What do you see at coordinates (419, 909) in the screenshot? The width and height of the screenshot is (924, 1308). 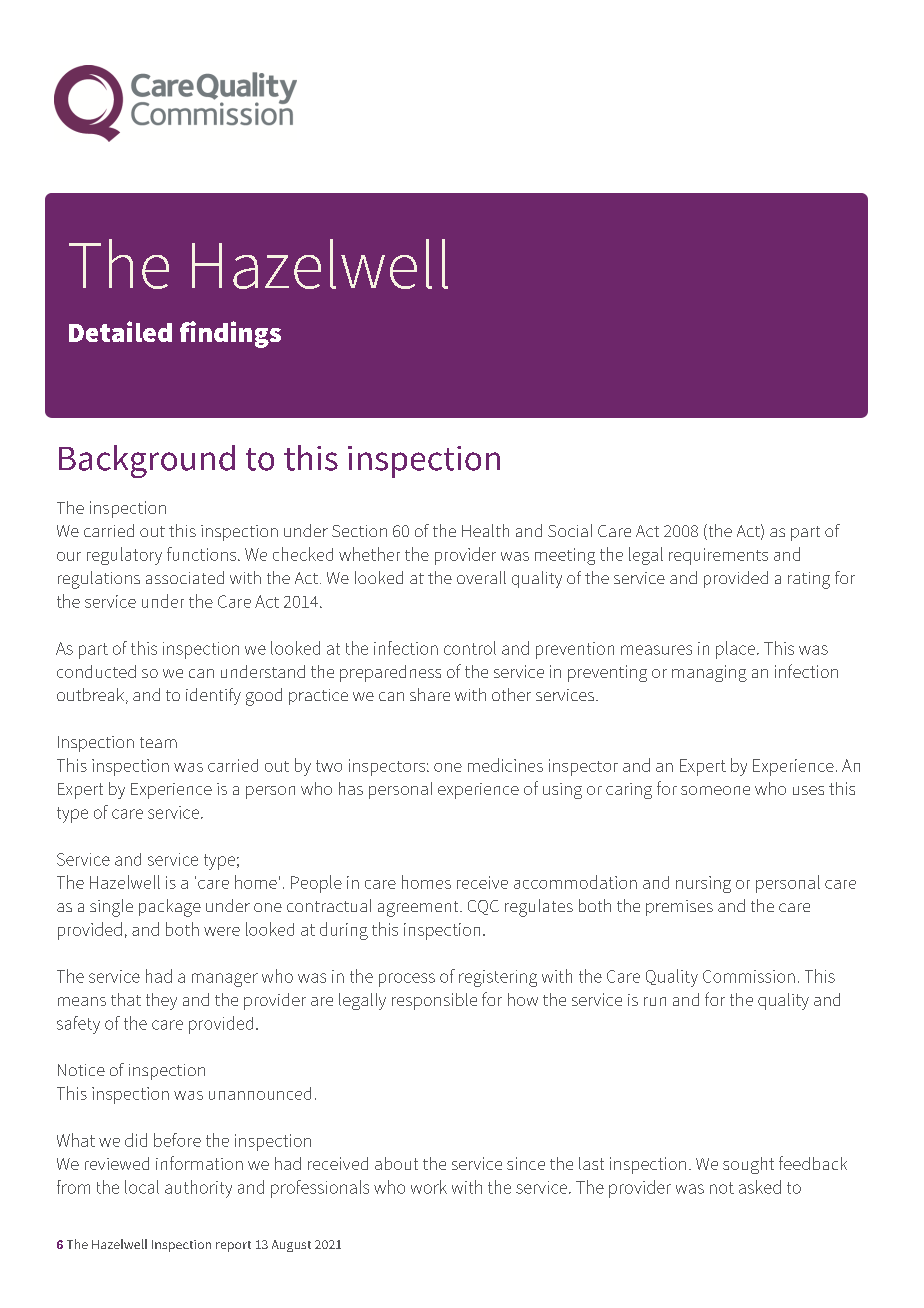 I see `agreement` at bounding box center [419, 909].
